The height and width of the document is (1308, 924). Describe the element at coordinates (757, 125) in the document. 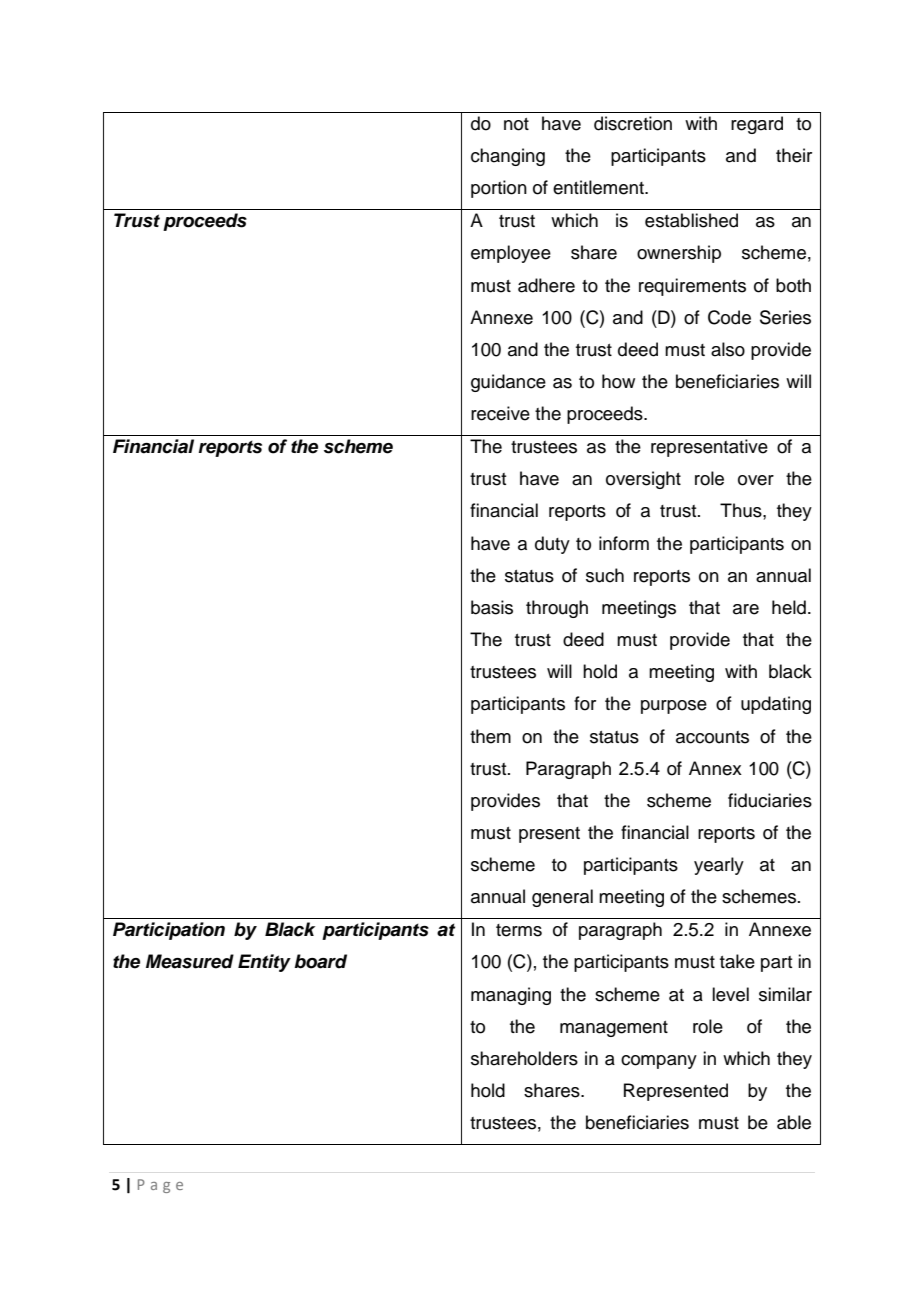

I see `regard` at that location.
